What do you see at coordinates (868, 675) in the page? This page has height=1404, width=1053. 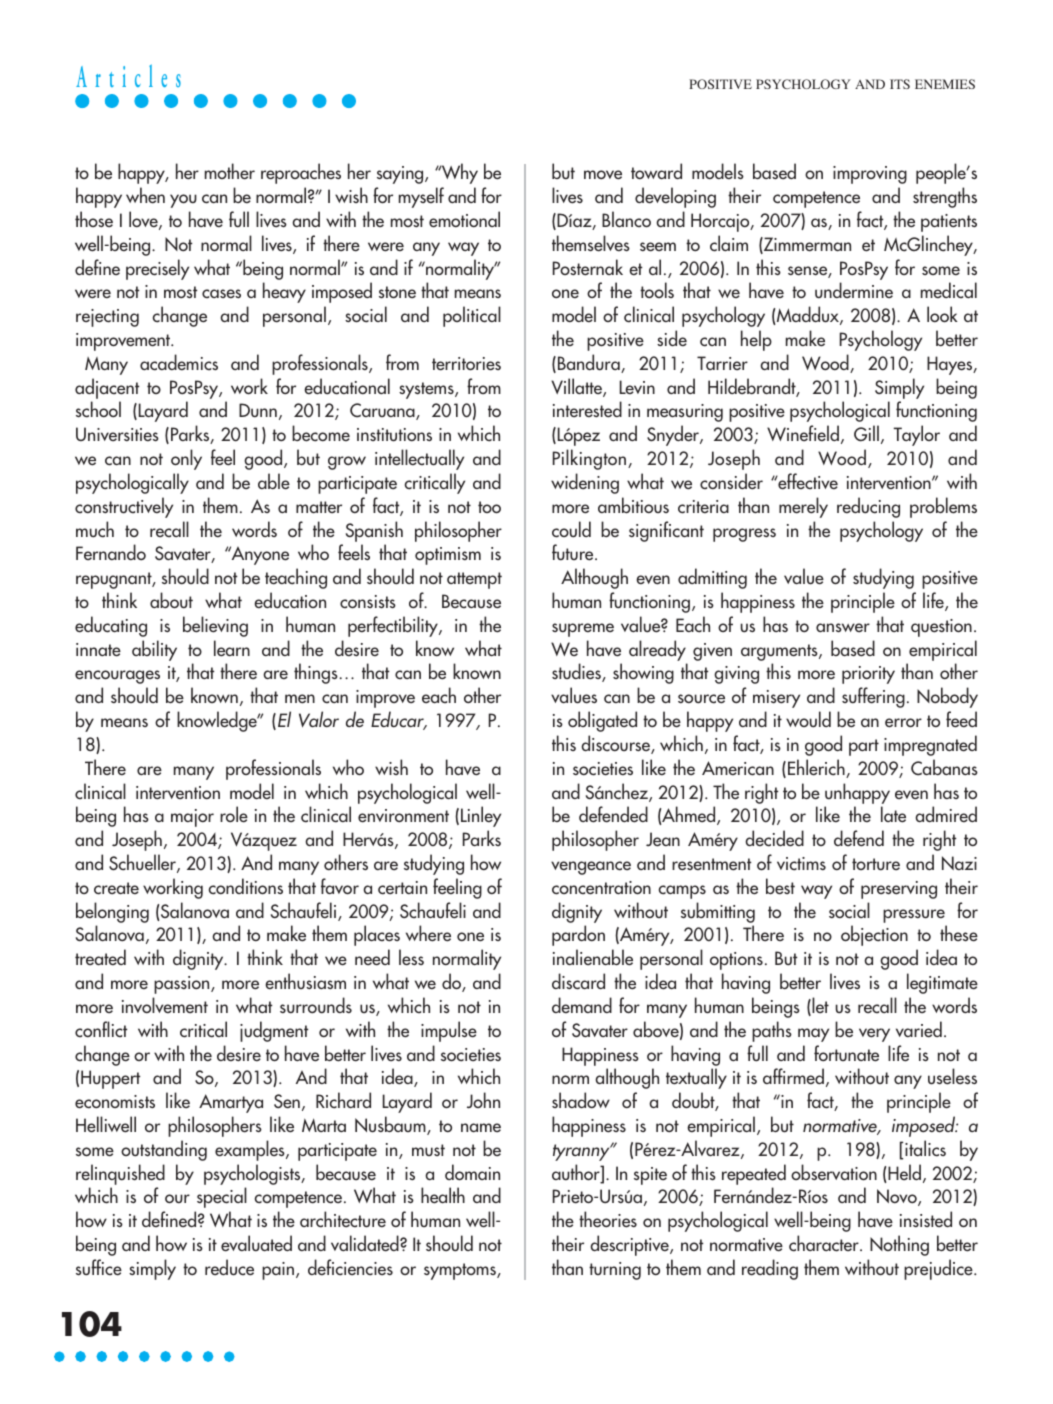 I see `priority` at bounding box center [868, 675].
